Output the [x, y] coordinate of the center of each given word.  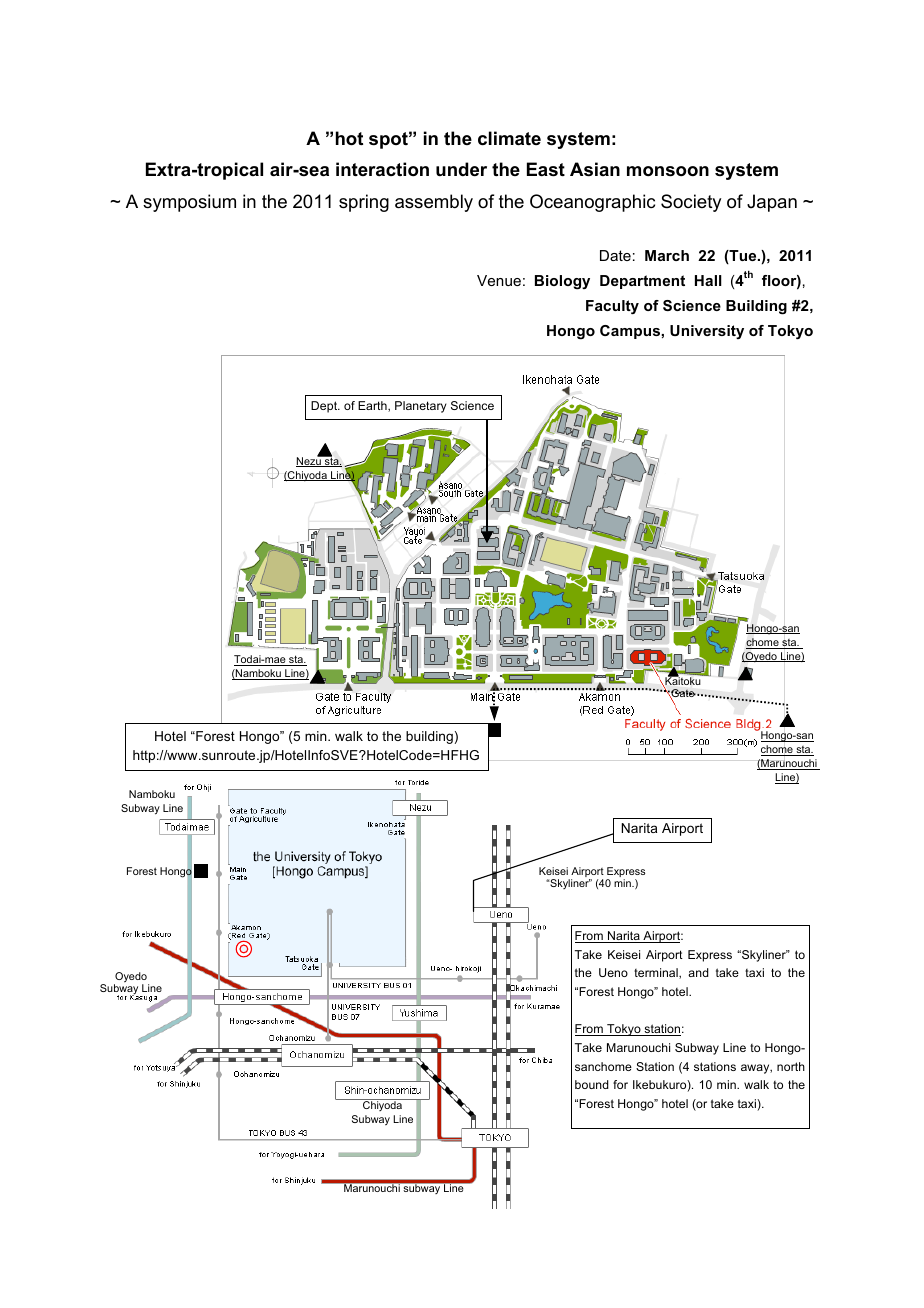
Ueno [613, 972]
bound [592, 1084]
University [707, 332]
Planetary [421, 407]
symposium [189, 203]
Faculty [612, 307]
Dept [325, 407]
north [791, 1066]
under [461, 169]
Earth [373, 406]
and [698, 972]
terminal [657, 973]
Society [691, 203]
